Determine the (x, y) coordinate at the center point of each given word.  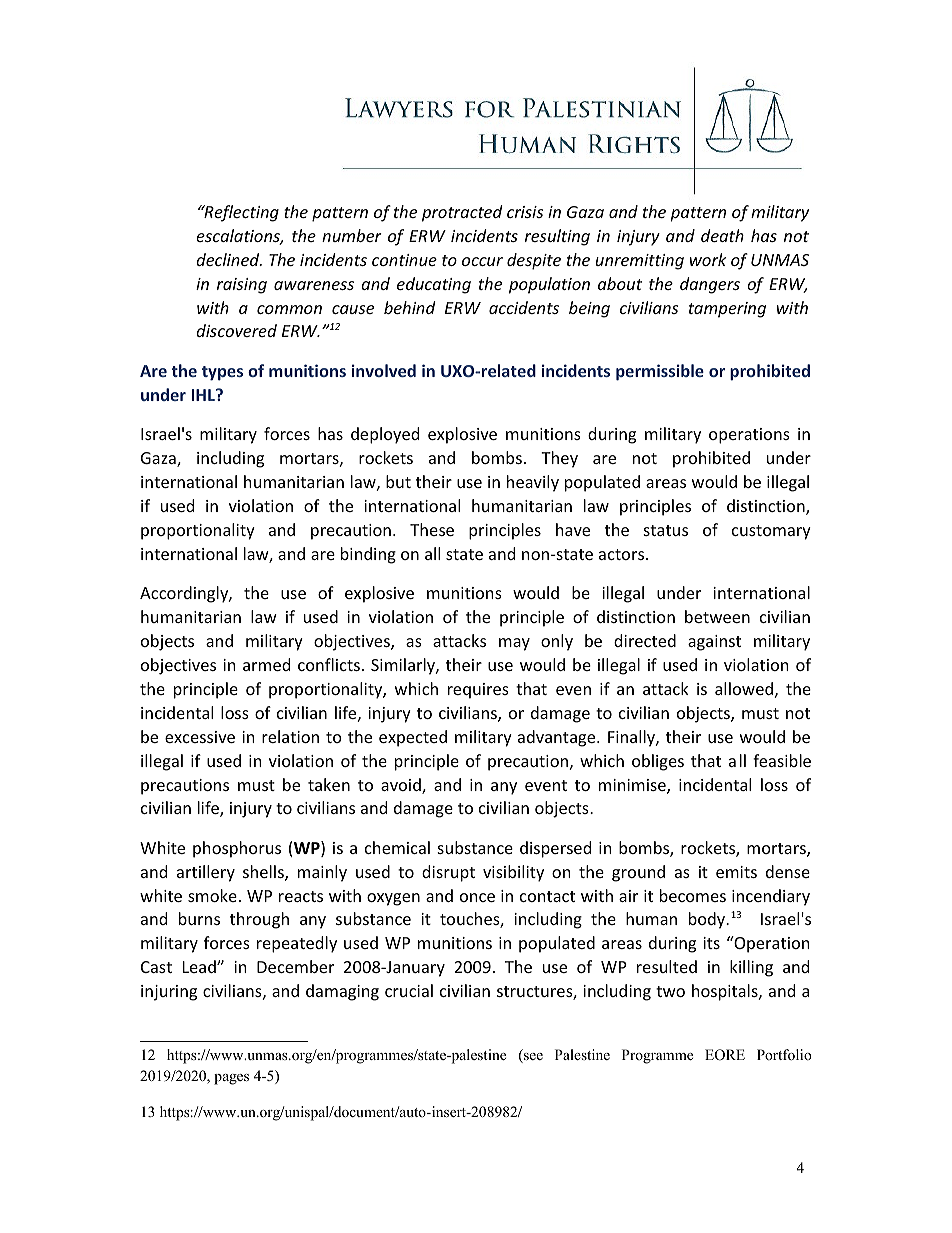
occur (482, 261)
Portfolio (784, 1054)
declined (229, 259)
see (532, 1058)
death (722, 235)
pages (231, 1079)
